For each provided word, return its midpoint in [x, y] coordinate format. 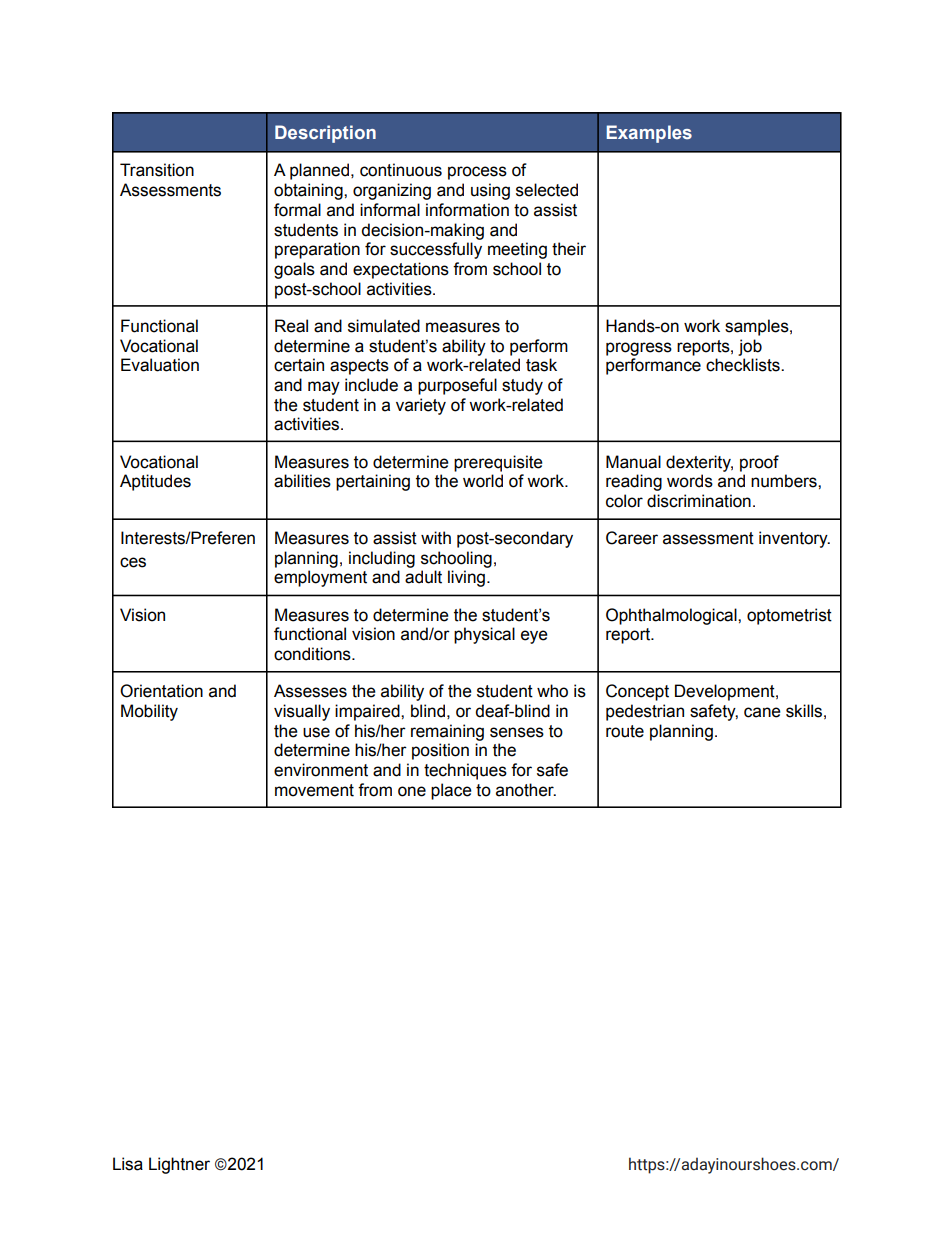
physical [484, 635]
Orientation [161, 691]
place [451, 791]
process [477, 173]
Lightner [179, 1165]
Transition [157, 170]
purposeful [457, 386]
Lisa [128, 1164]
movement [314, 790]
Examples [649, 134]
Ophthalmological [672, 616]
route [625, 731]
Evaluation [160, 365]
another [526, 790]
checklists [744, 365]
